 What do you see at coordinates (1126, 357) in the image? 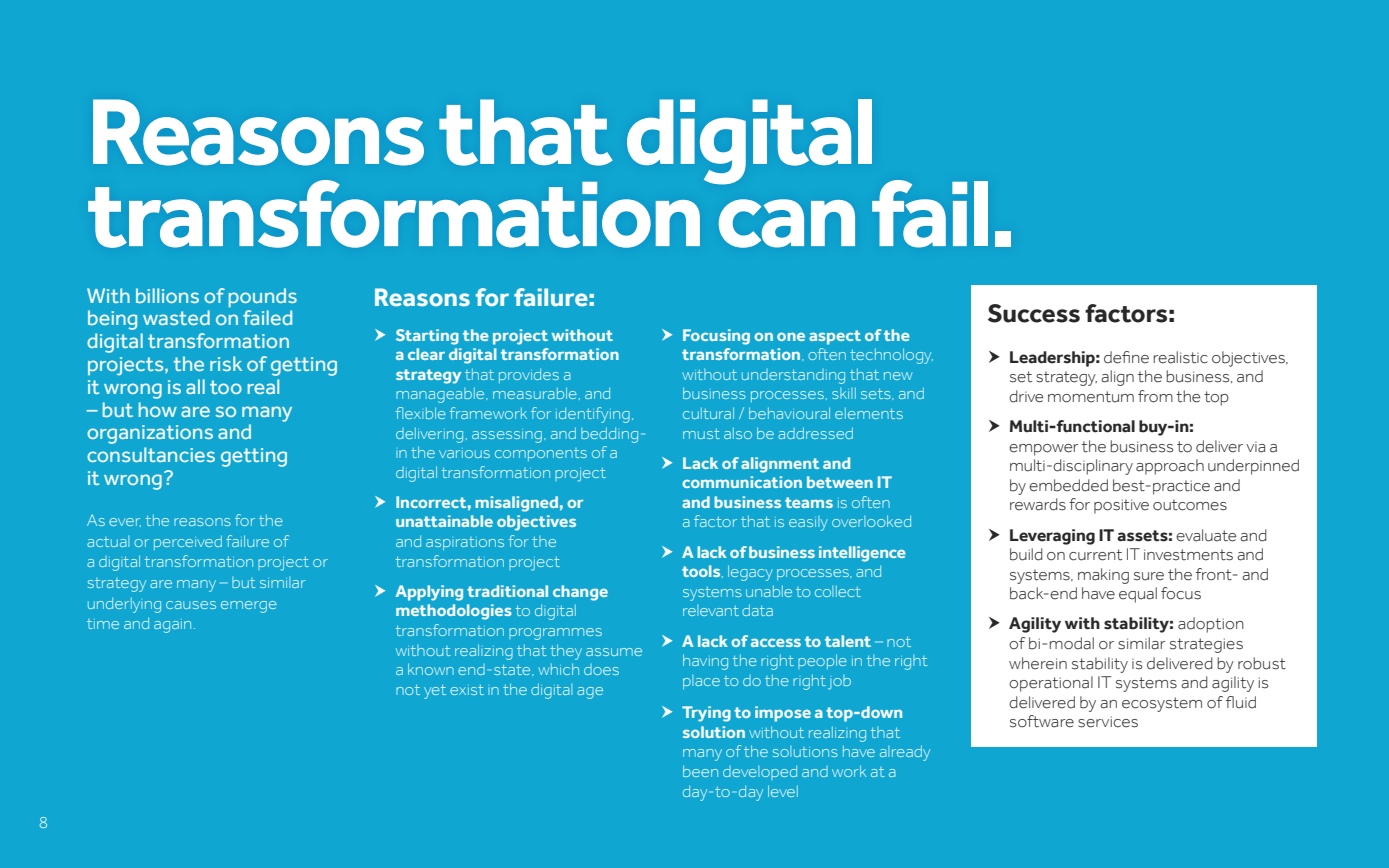
I see `define` at bounding box center [1126, 357].
